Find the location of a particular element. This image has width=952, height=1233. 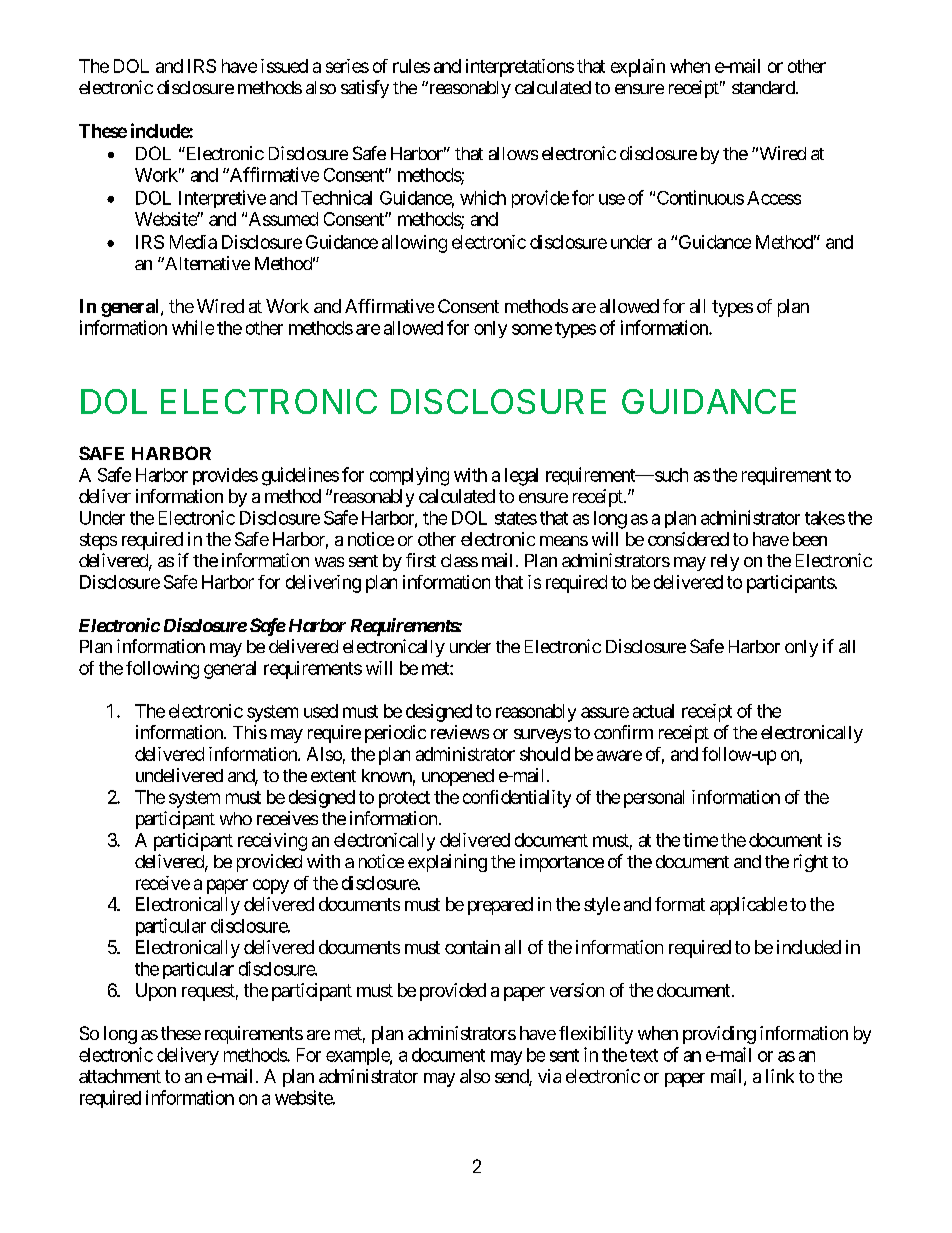

while is located at coordinates (193, 327).
